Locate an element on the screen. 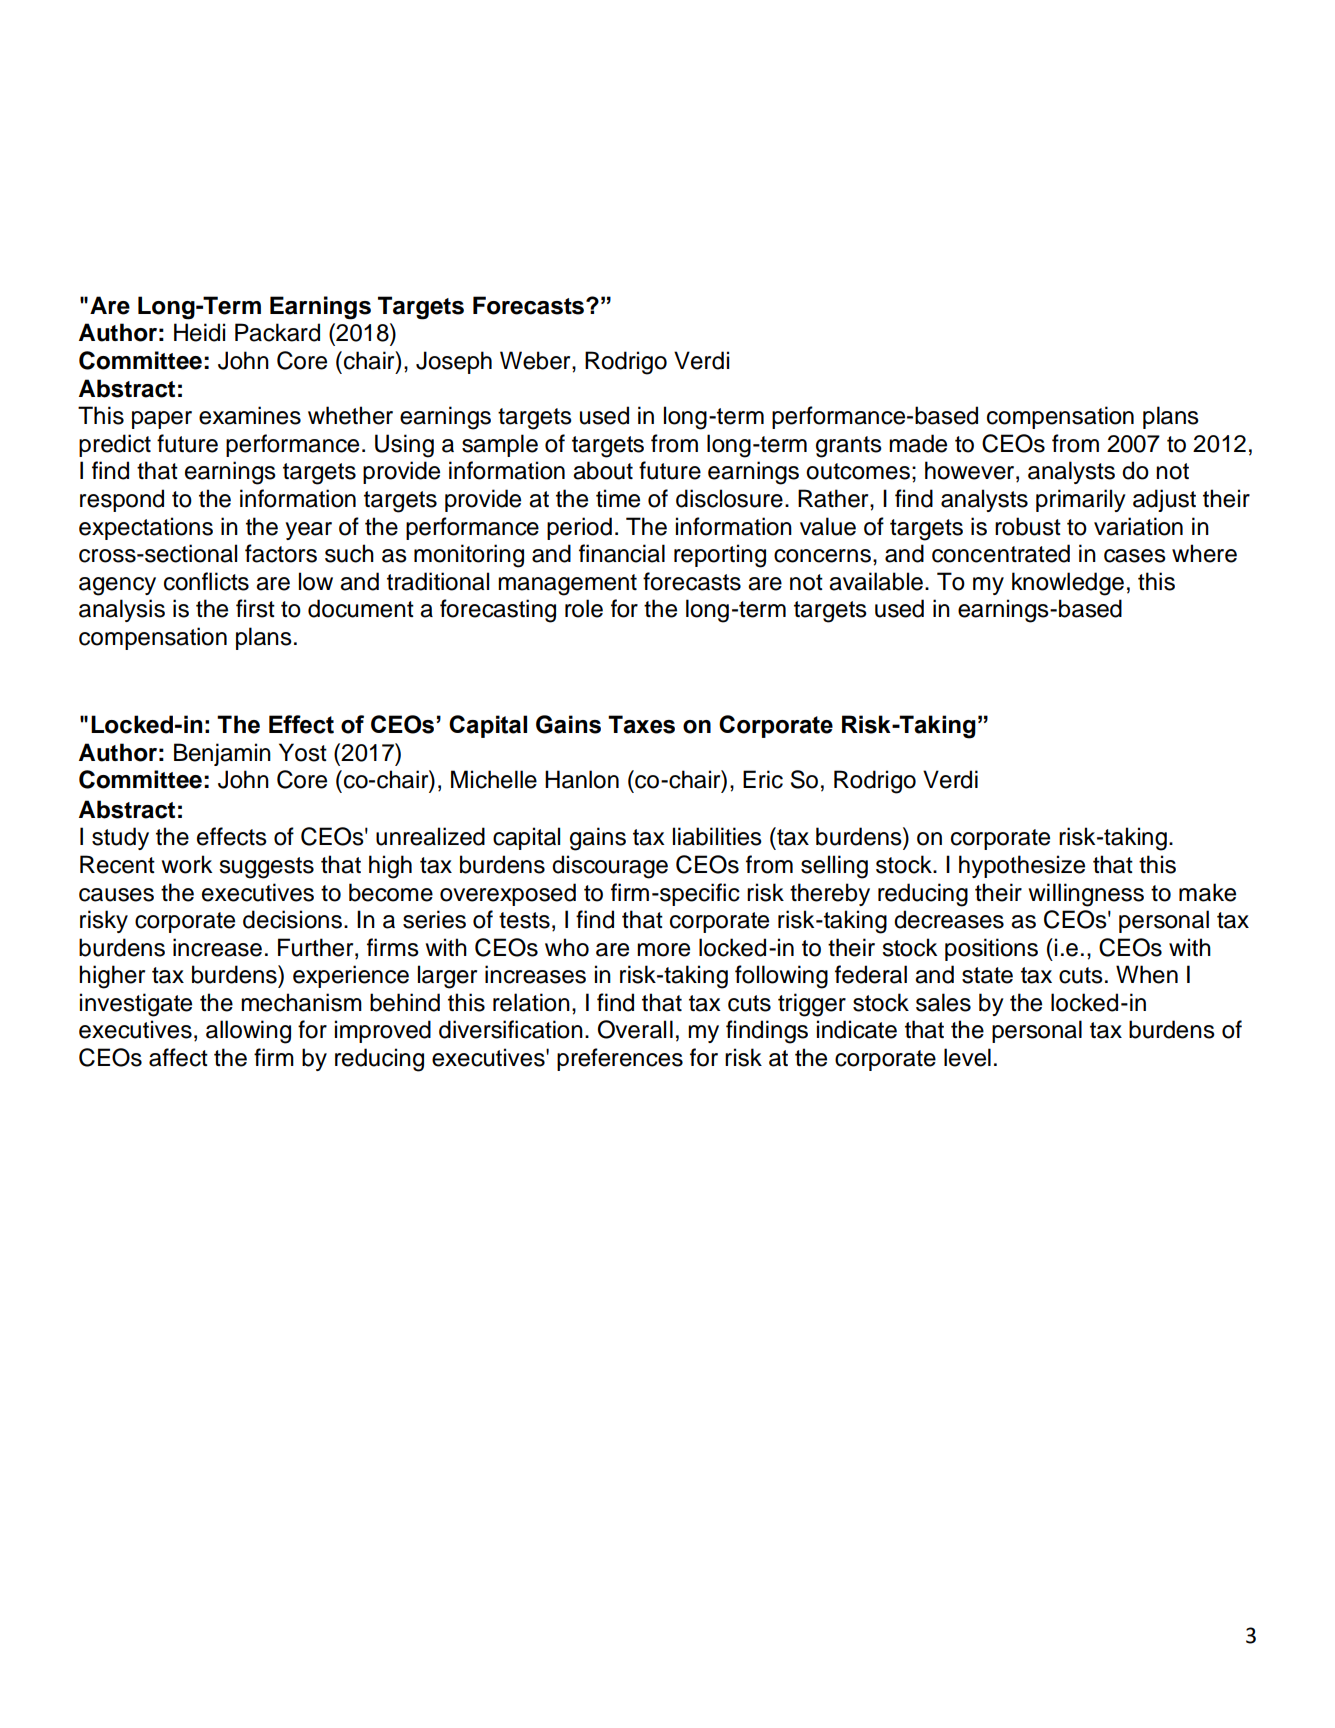 The height and width of the screenshot is (1728, 1335). Weber is located at coordinates (536, 360).
